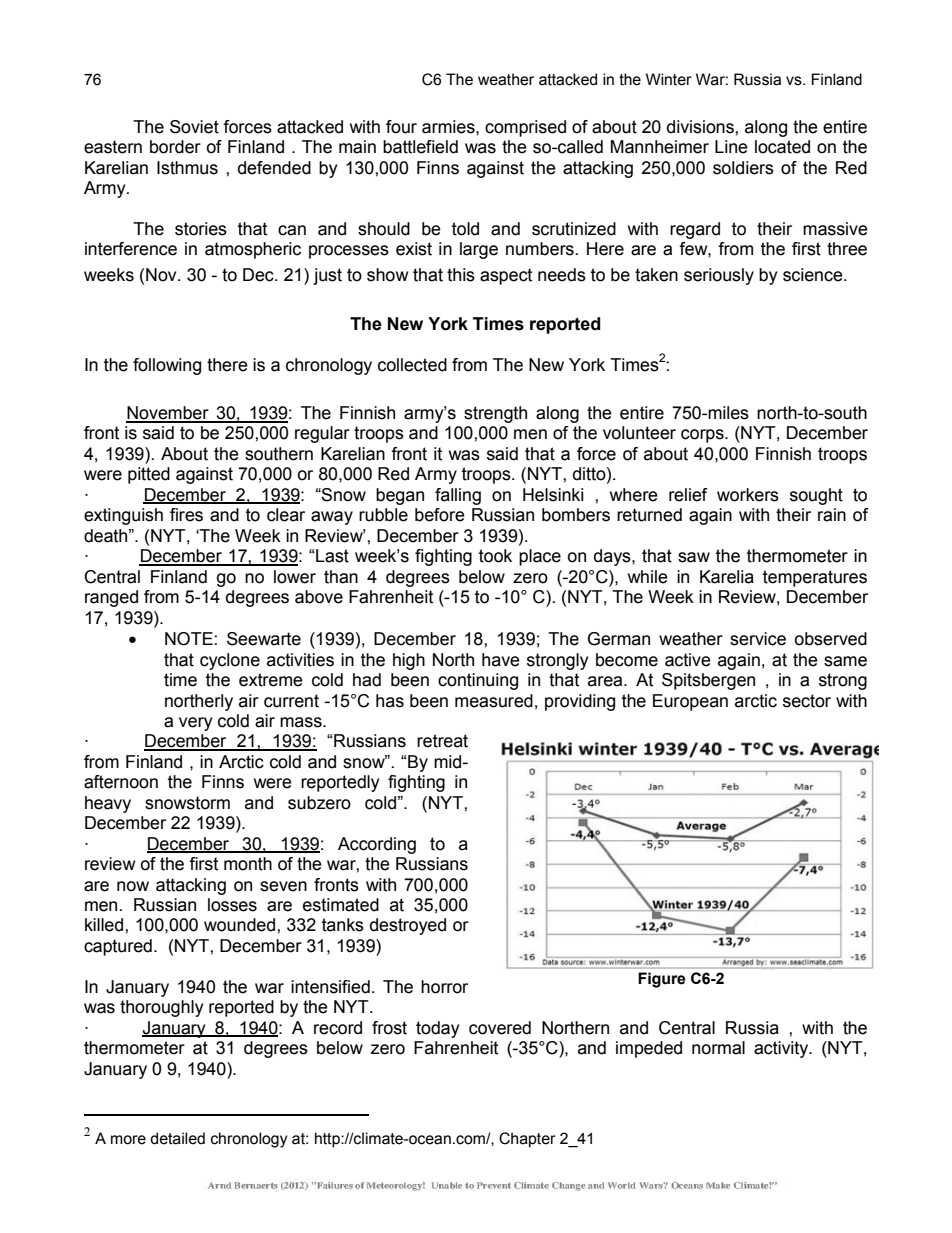 This screenshot has height=1233, width=952. What do you see at coordinates (527, 1140) in the screenshot?
I see `Chapter` at bounding box center [527, 1140].
